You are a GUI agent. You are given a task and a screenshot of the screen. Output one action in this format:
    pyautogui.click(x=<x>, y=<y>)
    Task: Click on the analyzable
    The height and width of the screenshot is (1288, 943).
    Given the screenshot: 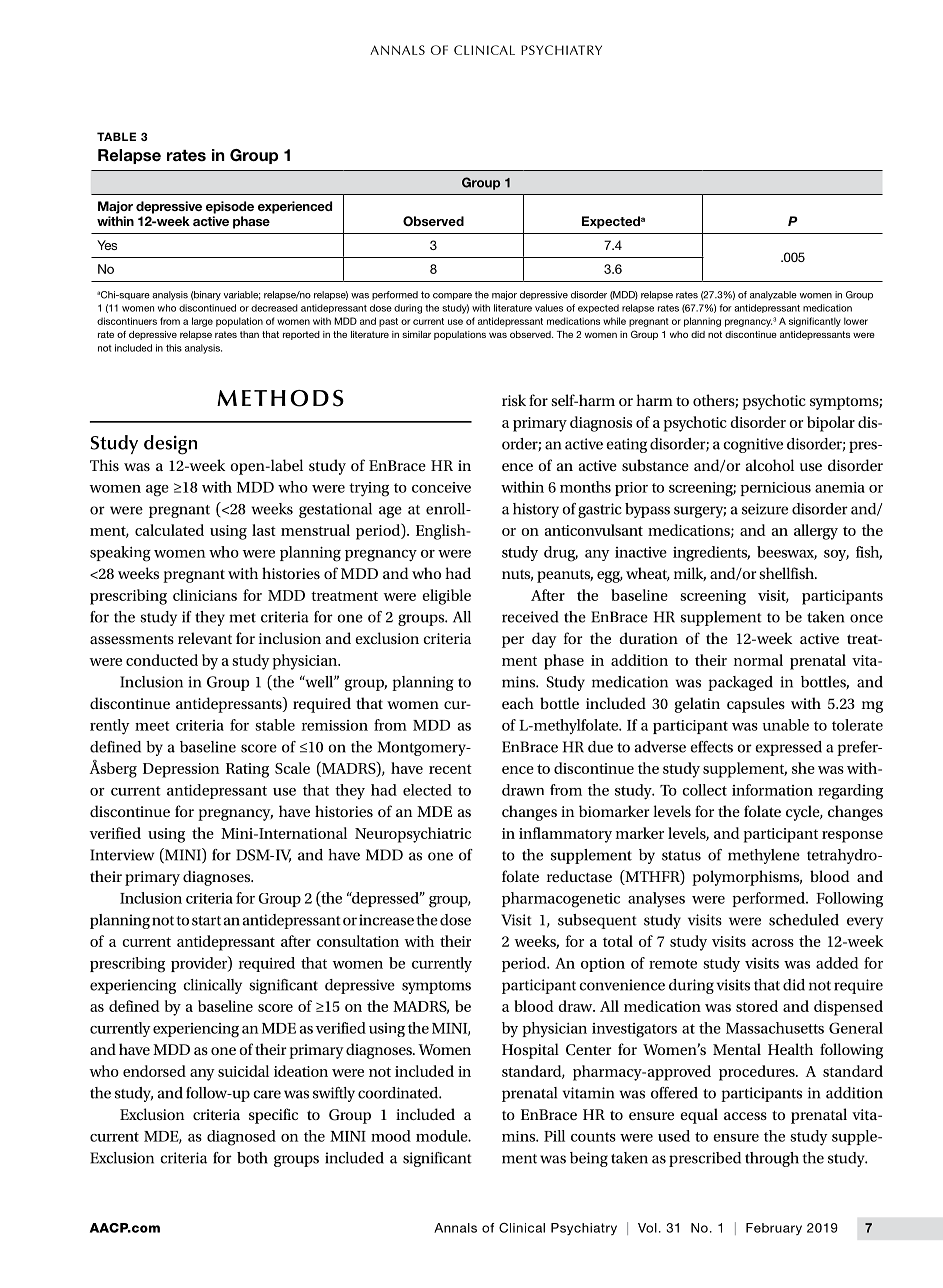 What is the action you would take?
    pyautogui.click(x=773, y=296)
